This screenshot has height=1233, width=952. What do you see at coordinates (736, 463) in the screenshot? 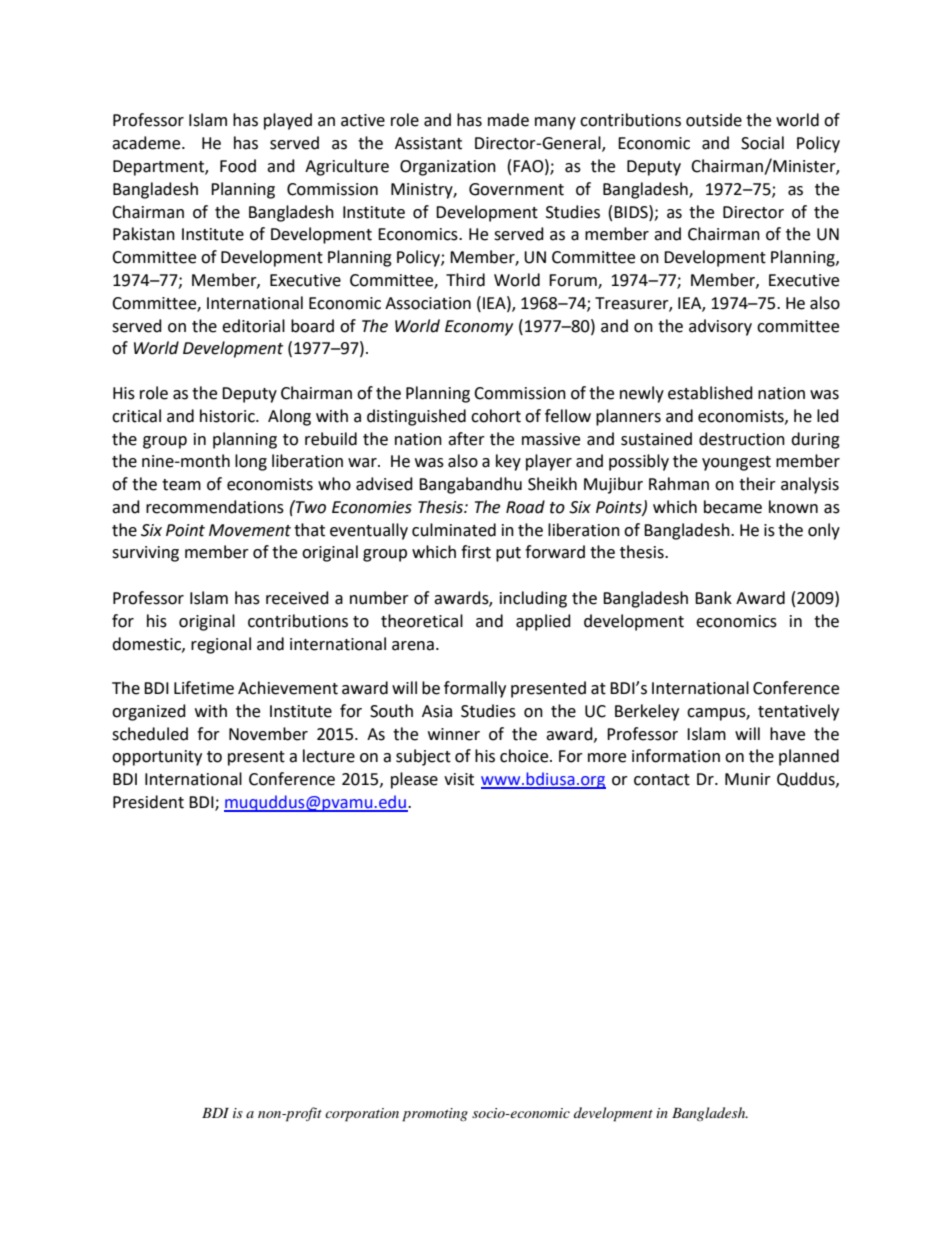
I see `youngest` at bounding box center [736, 463].
